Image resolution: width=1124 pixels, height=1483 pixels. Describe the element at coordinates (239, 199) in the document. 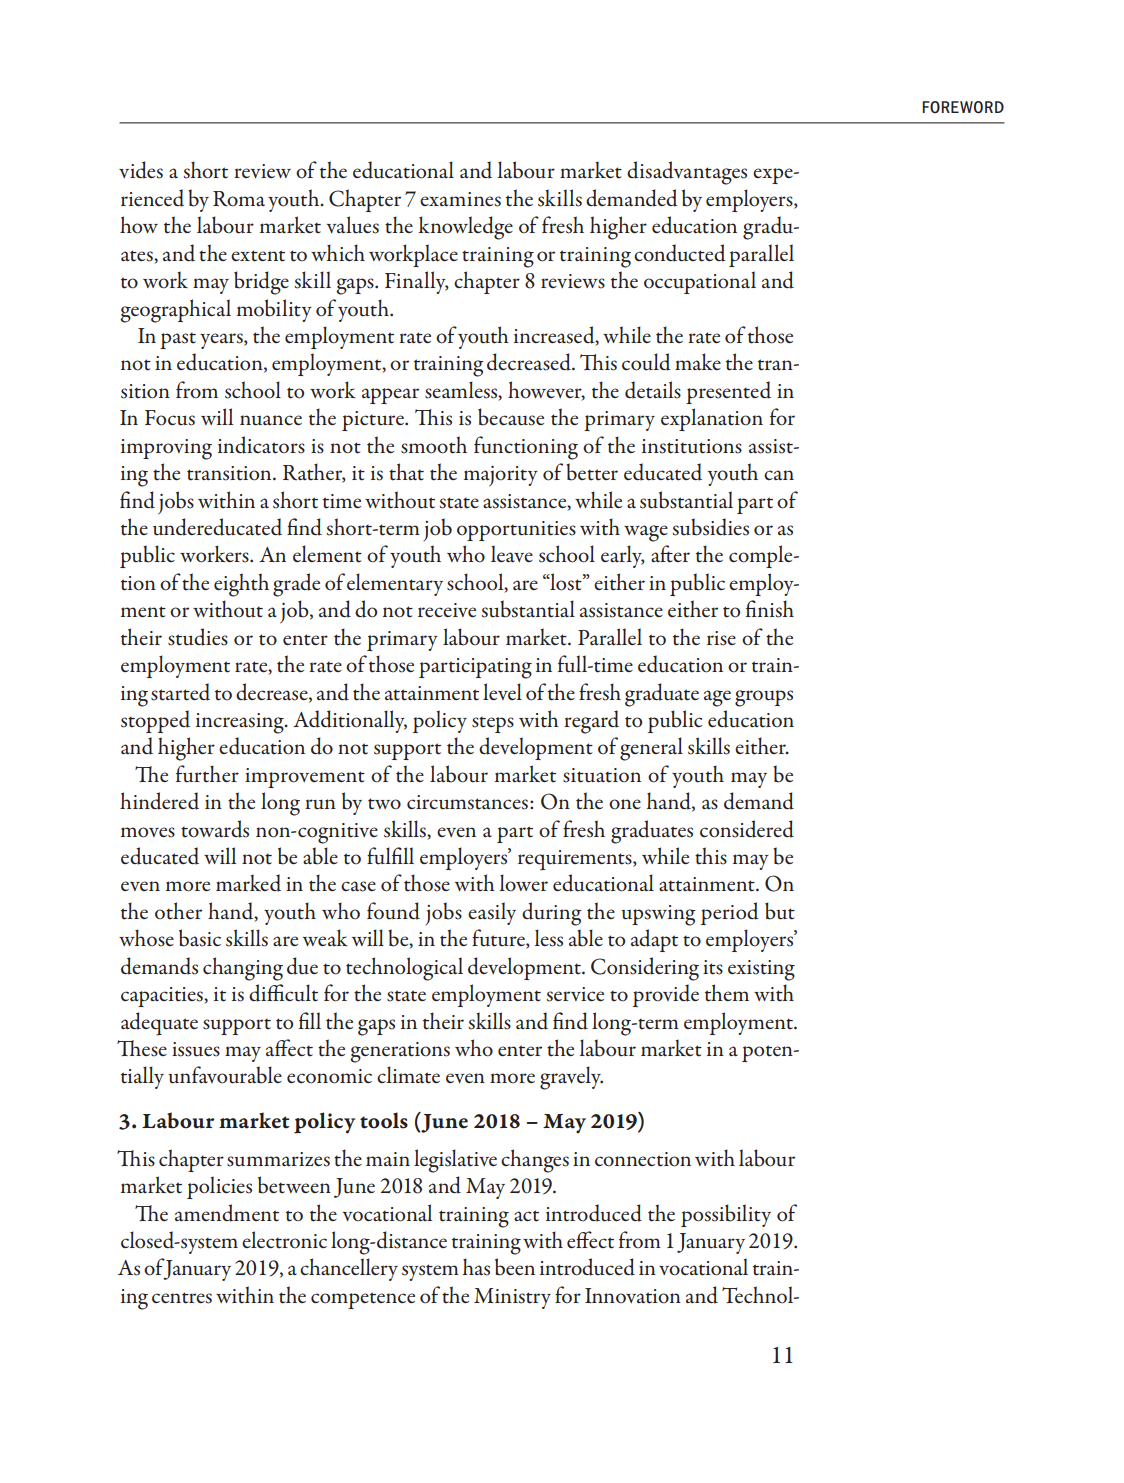

I see `Roma` at that location.
